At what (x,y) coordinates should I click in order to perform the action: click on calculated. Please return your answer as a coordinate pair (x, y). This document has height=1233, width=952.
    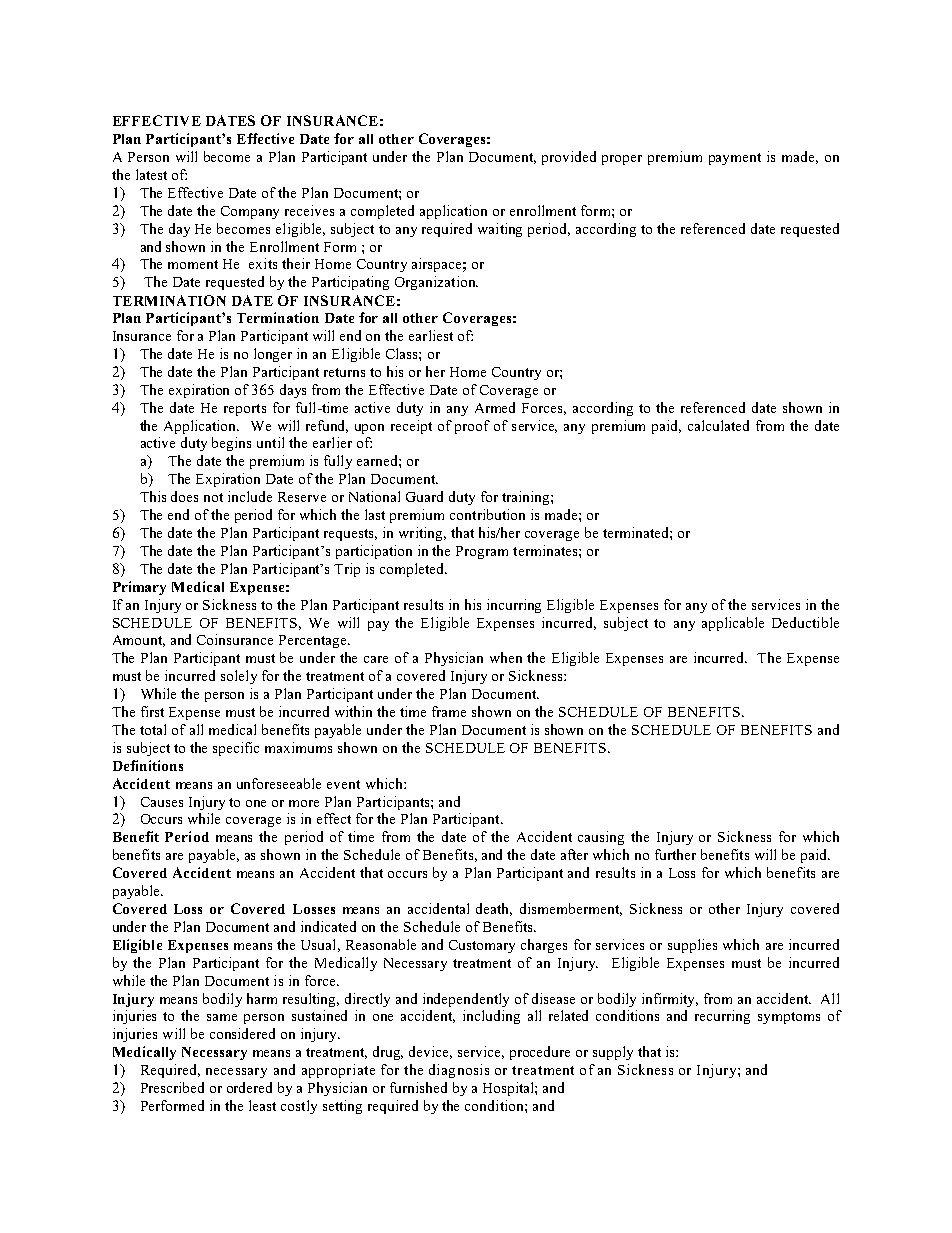
    Looking at the image, I should click on (718, 425).
